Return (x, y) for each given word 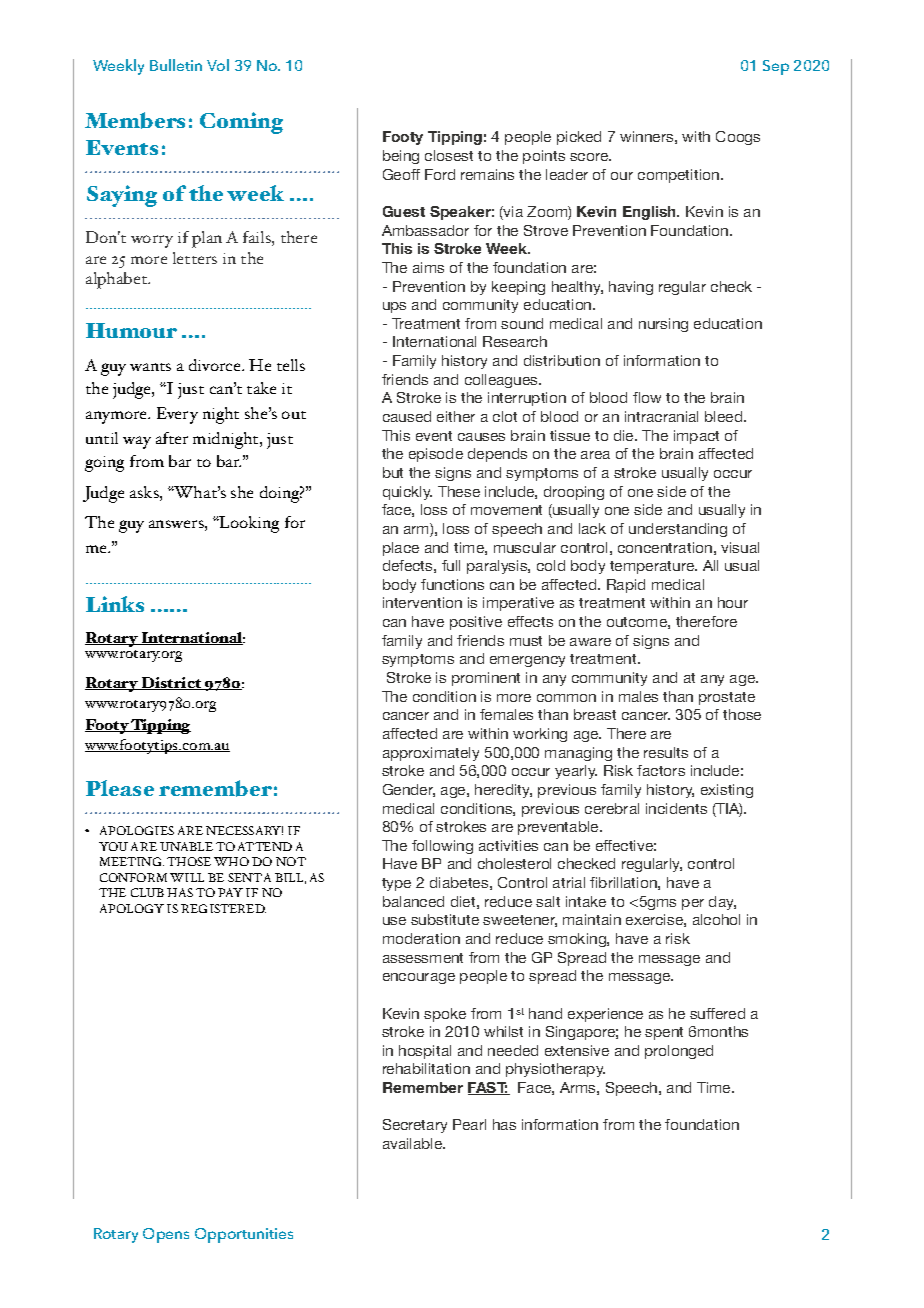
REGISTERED (223, 908)
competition (680, 176)
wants (150, 367)
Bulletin (176, 65)
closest (449, 155)
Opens (166, 1235)
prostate (727, 698)
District (172, 683)
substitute (445, 919)
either (456, 416)
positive (476, 623)
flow (647, 397)
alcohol (716, 919)
